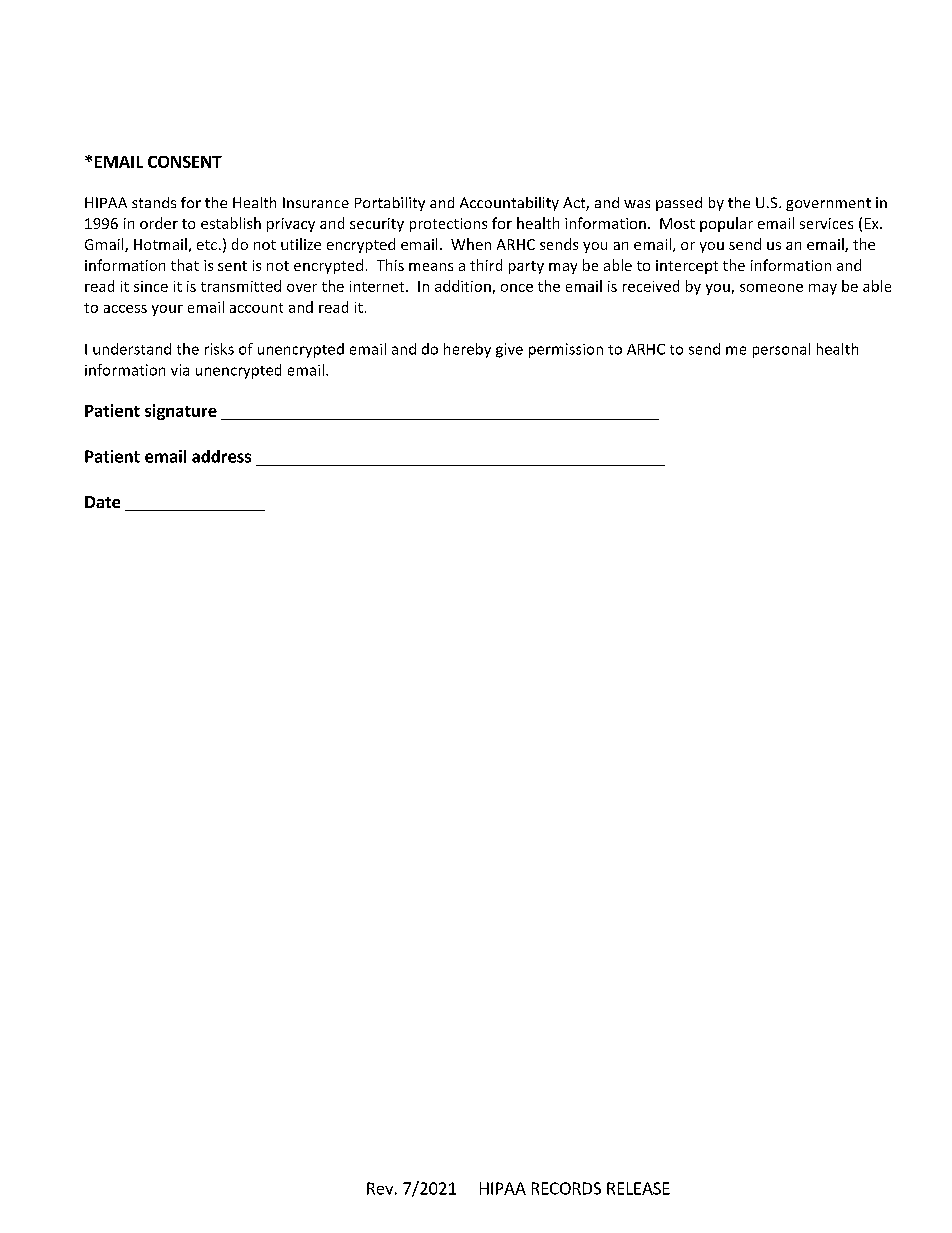 This screenshot has height=1233, width=952. Describe the element at coordinates (781, 350) in the screenshot. I see `personal` at that location.
